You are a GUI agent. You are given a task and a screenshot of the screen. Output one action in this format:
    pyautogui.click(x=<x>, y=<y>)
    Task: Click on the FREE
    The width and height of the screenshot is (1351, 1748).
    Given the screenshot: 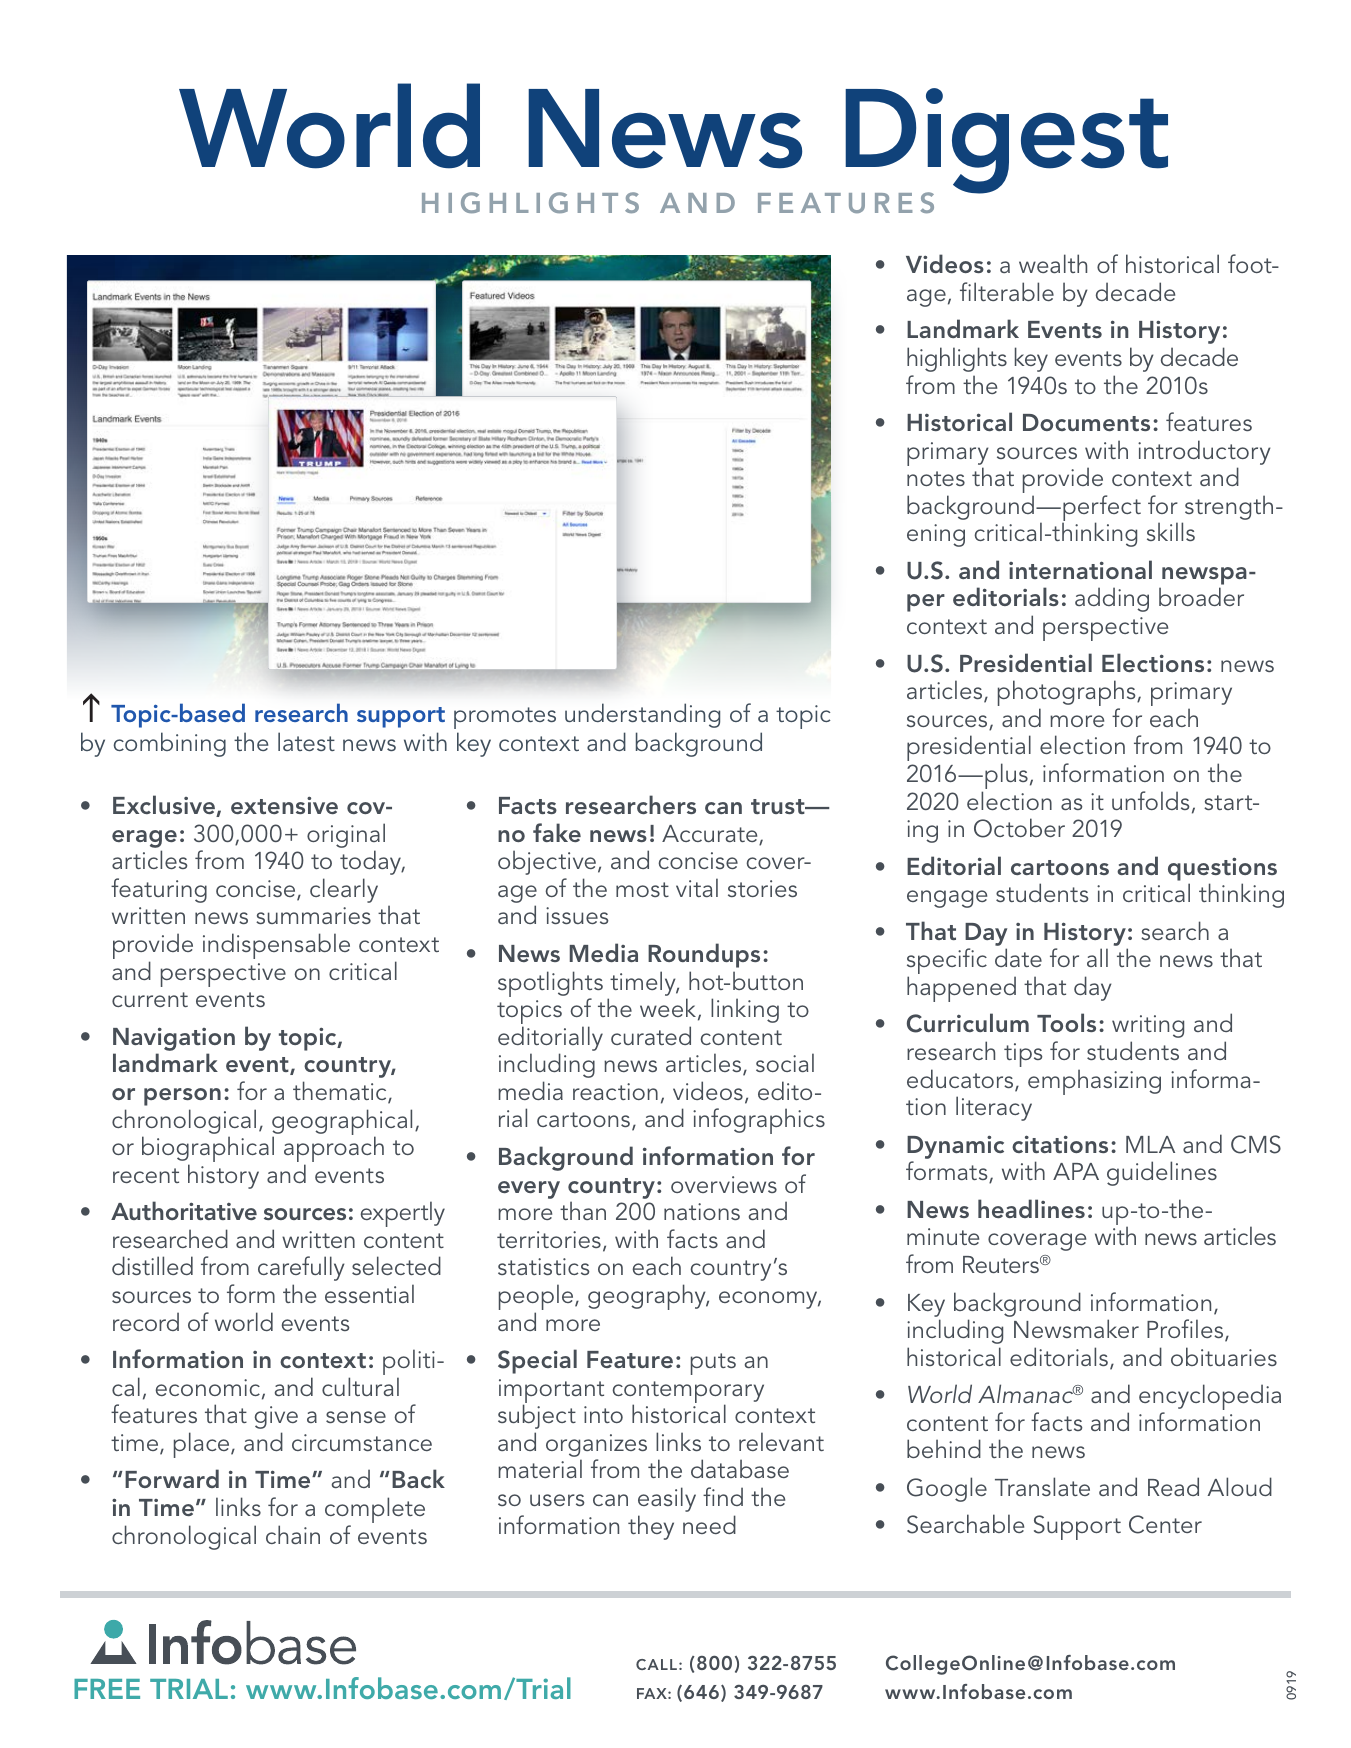 What is the action you would take?
    pyautogui.click(x=107, y=1689)
